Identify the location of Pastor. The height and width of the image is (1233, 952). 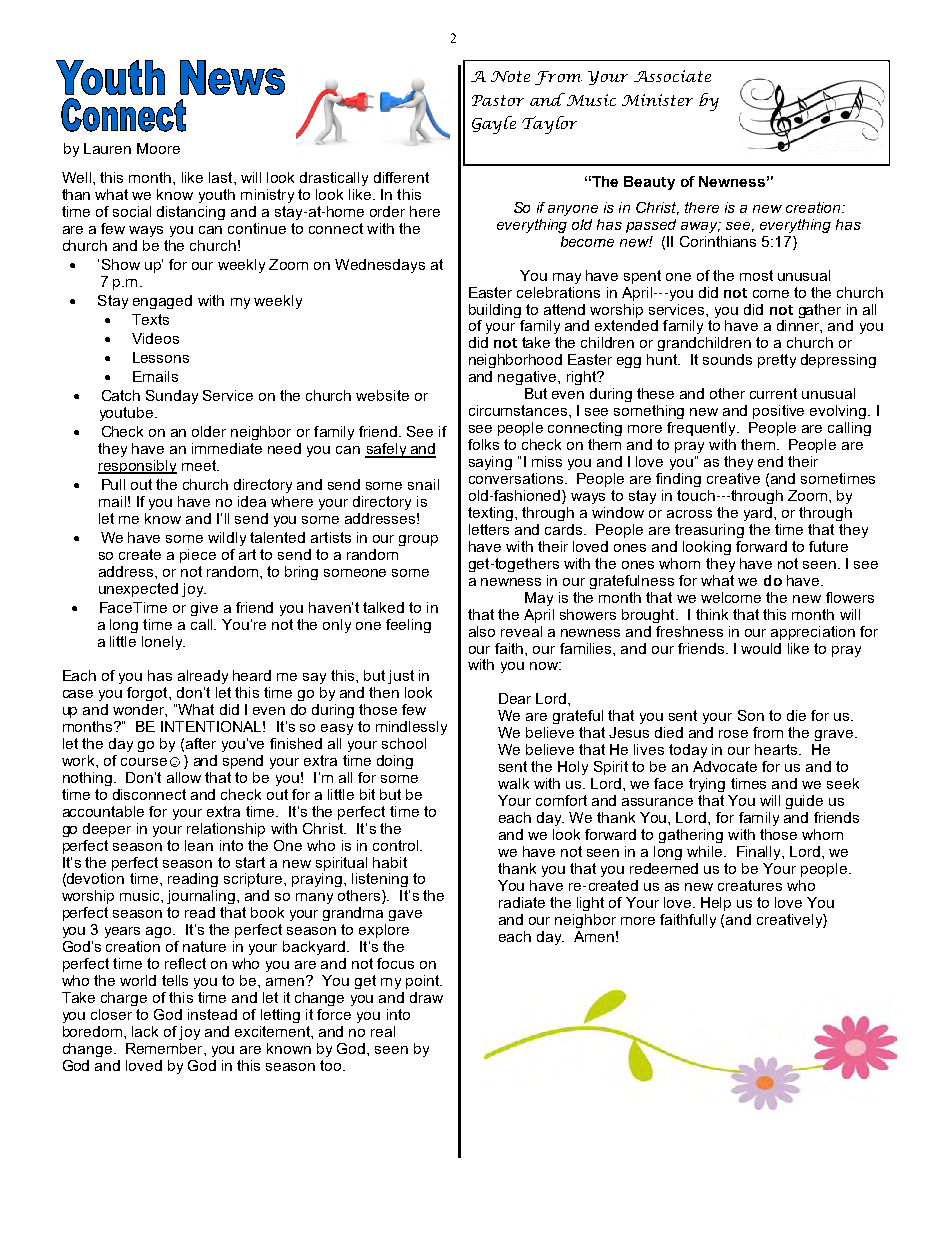
(498, 100).
